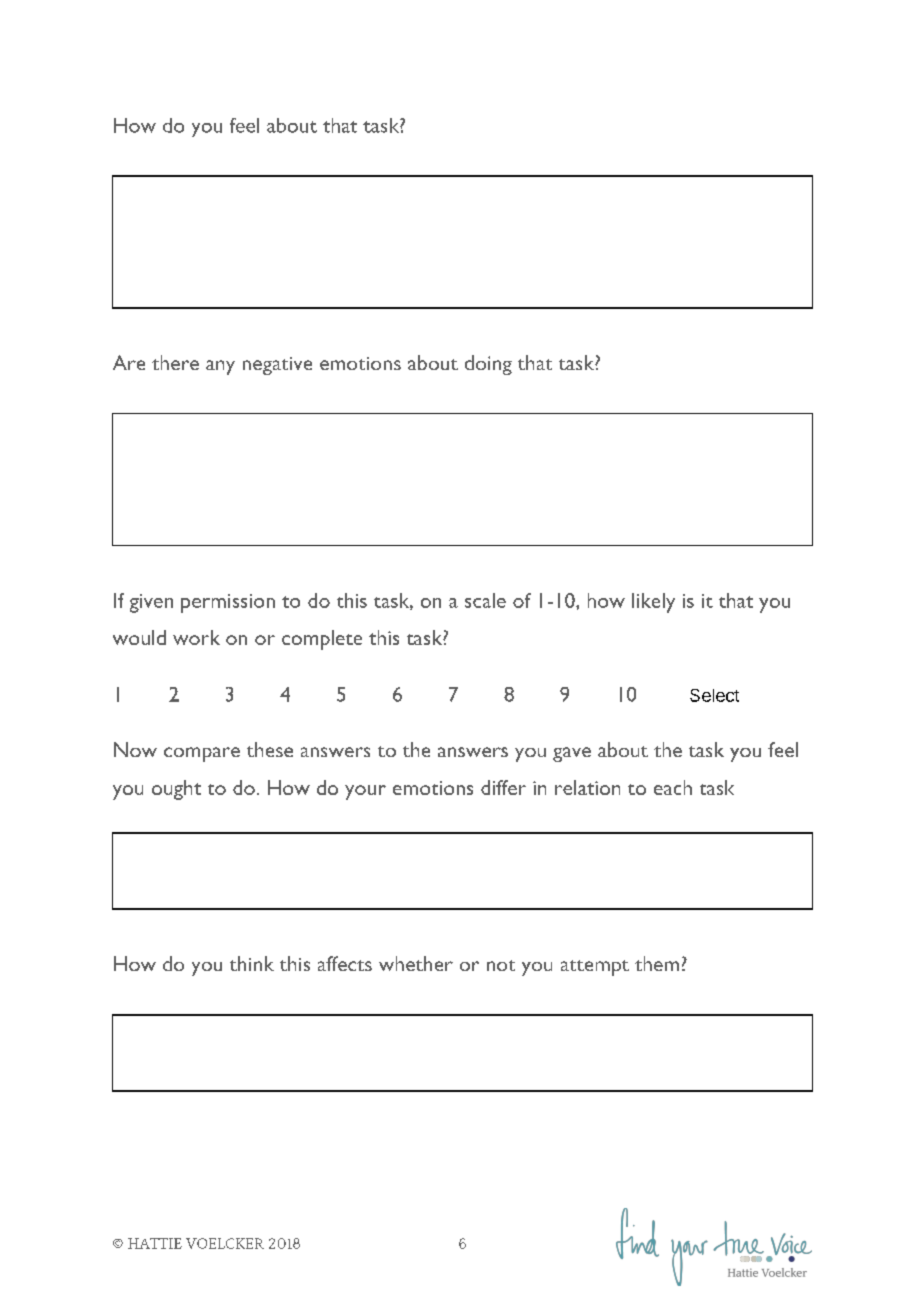  I want to click on compare, so click(202, 754).
